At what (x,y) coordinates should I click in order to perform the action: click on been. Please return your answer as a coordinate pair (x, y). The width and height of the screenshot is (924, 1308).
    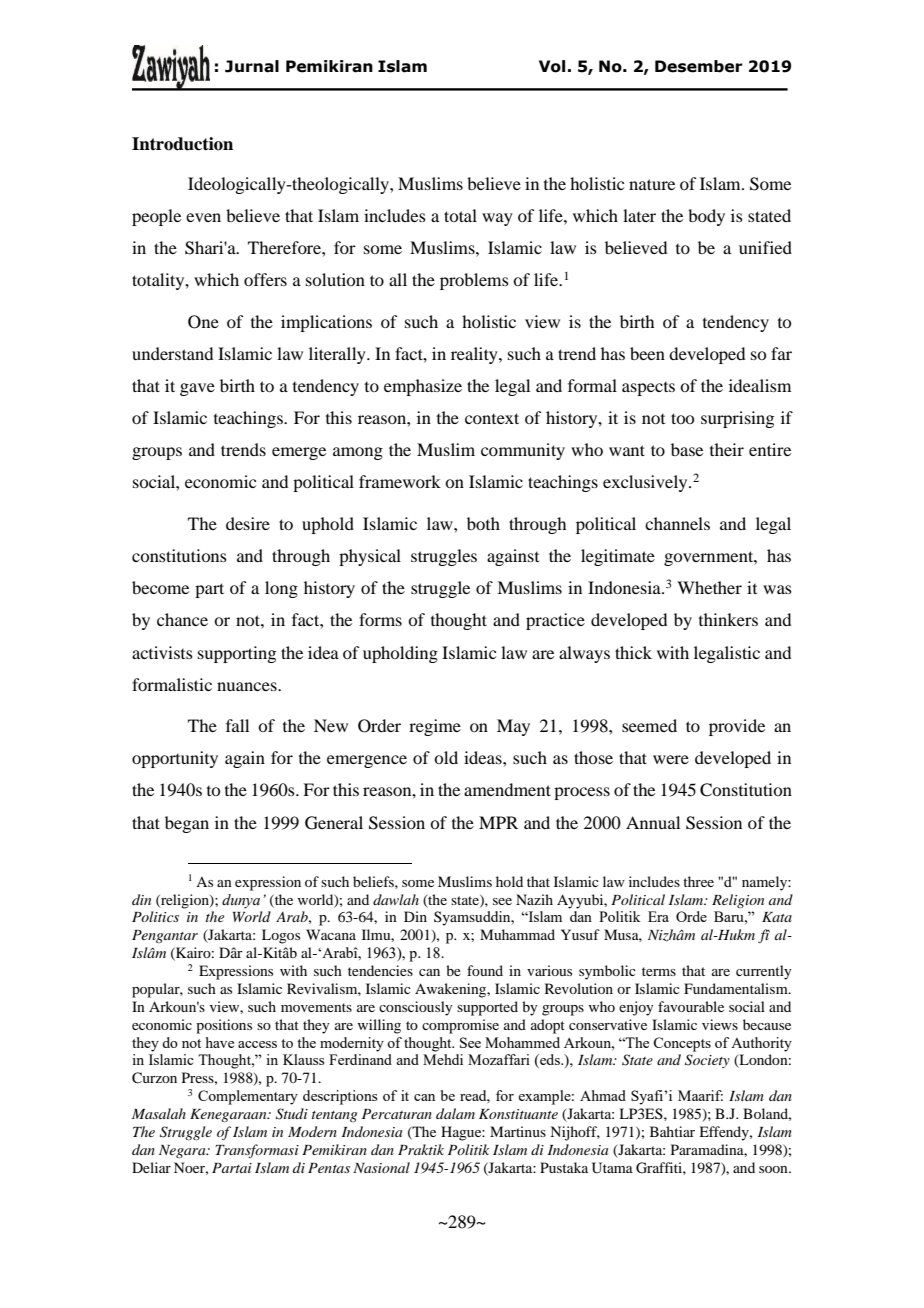
    Looking at the image, I should click on (647, 353).
